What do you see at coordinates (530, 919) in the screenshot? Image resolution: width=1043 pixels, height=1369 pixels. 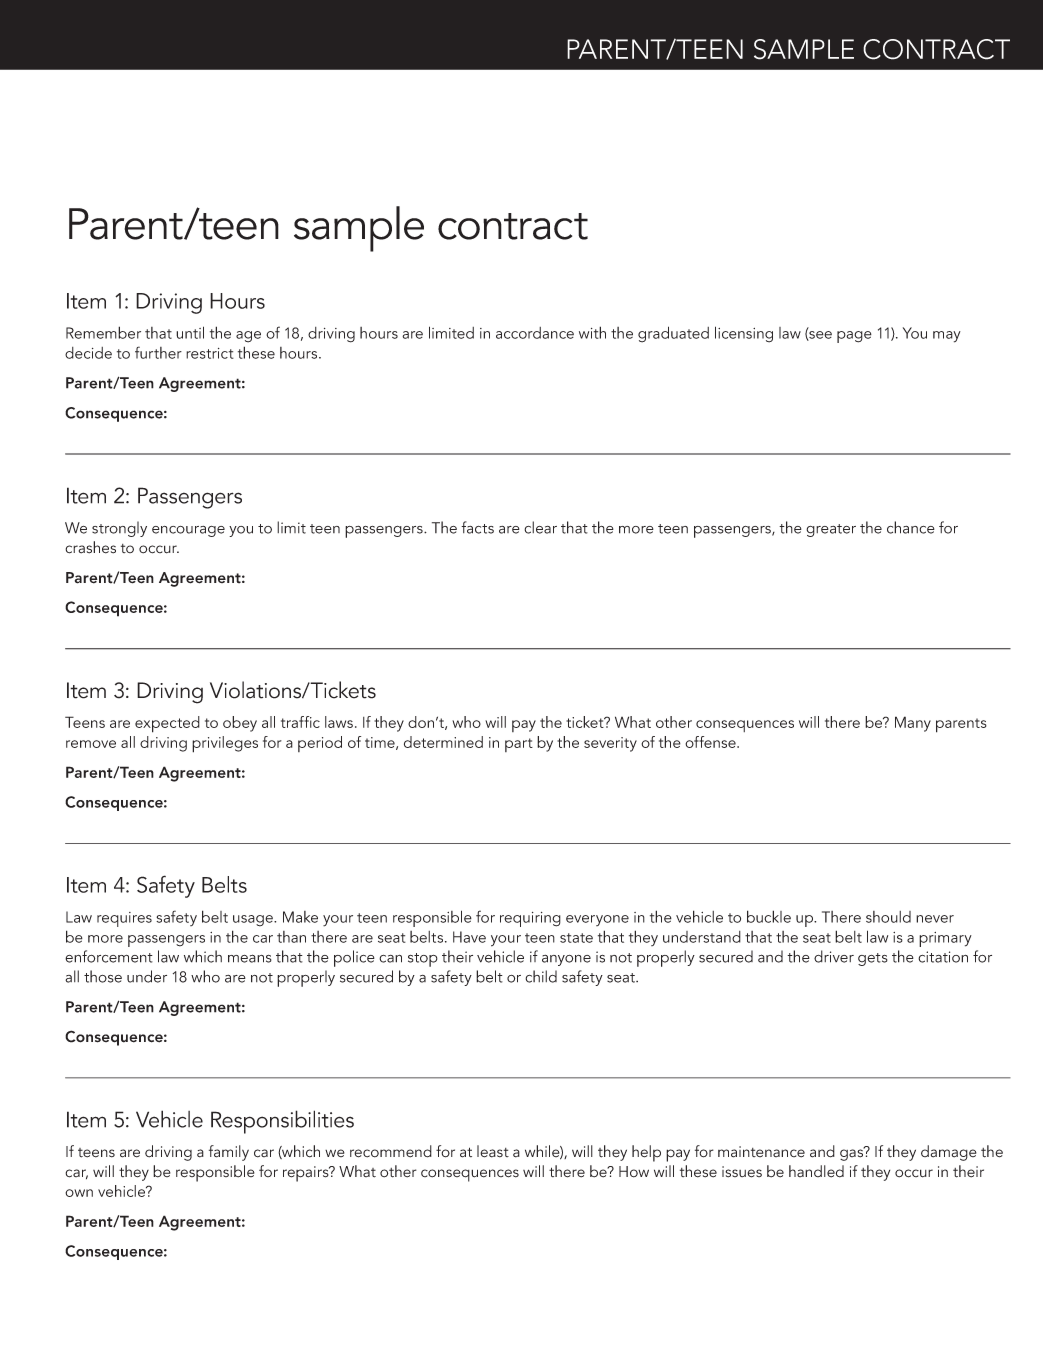 I see `requiring` at bounding box center [530, 919].
